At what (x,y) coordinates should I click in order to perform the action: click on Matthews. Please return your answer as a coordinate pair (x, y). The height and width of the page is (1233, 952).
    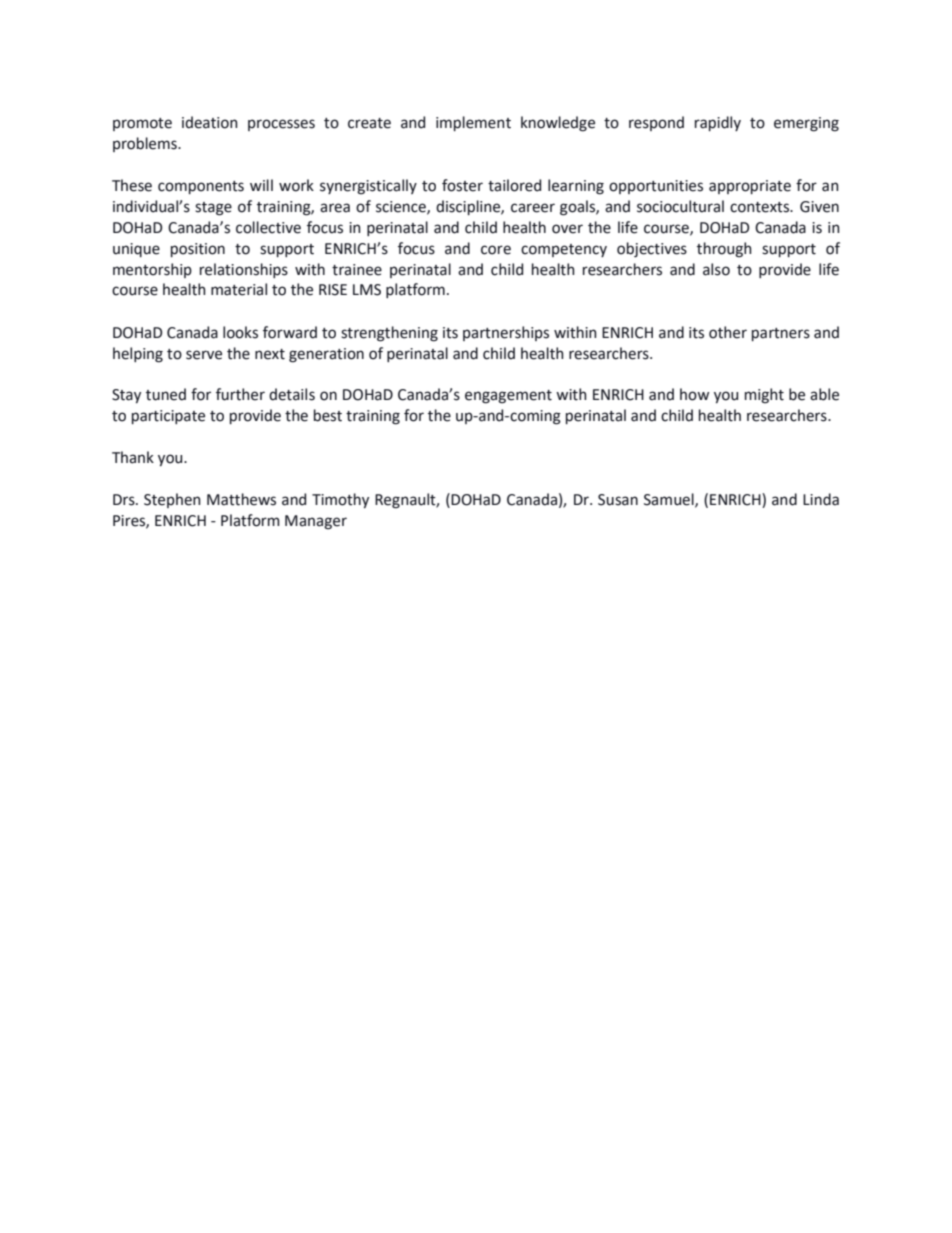
    Looking at the image, I should click on (241, 499).
